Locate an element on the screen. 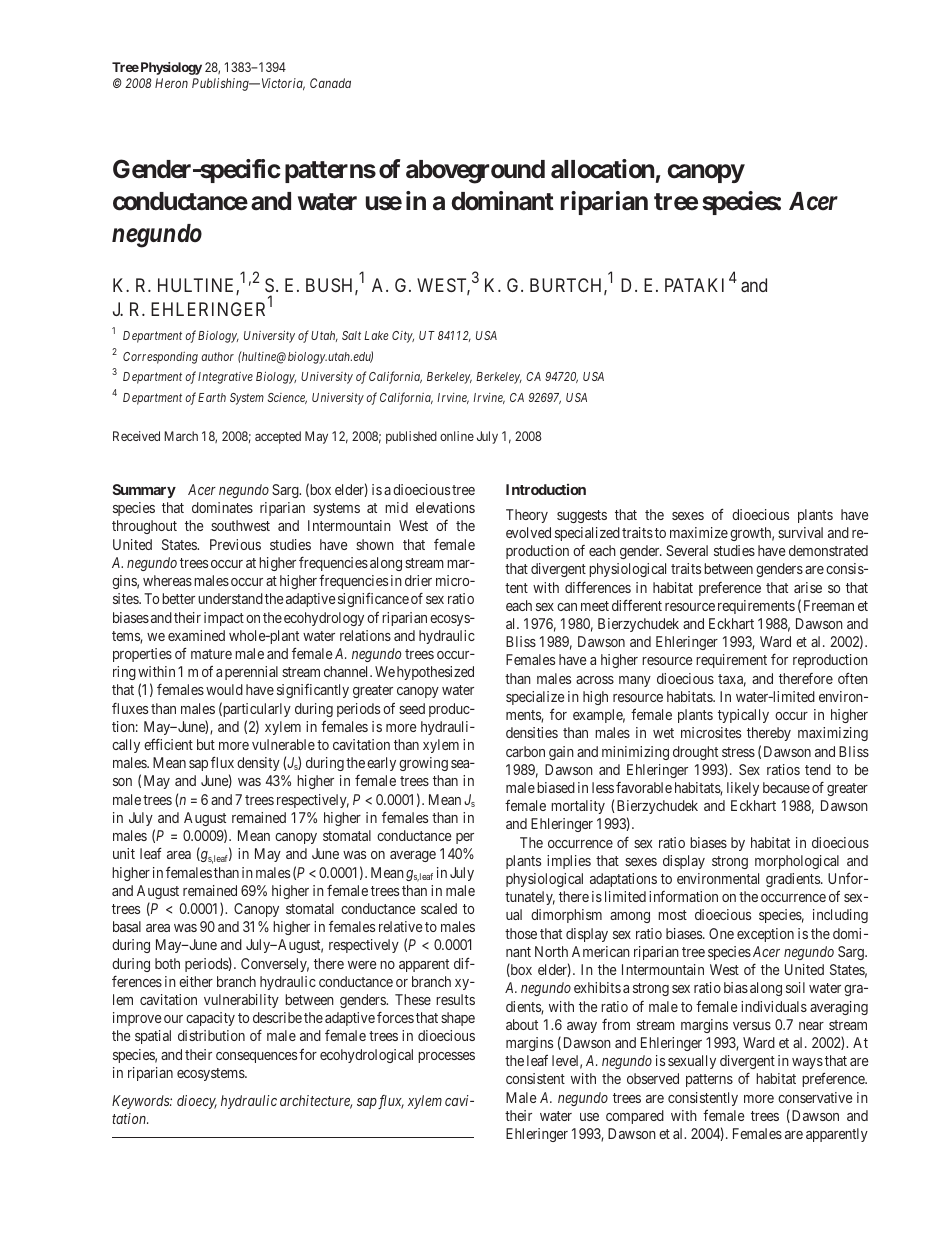 The image size is (952, 1233). carbon is located at coordinates (525, 751).
